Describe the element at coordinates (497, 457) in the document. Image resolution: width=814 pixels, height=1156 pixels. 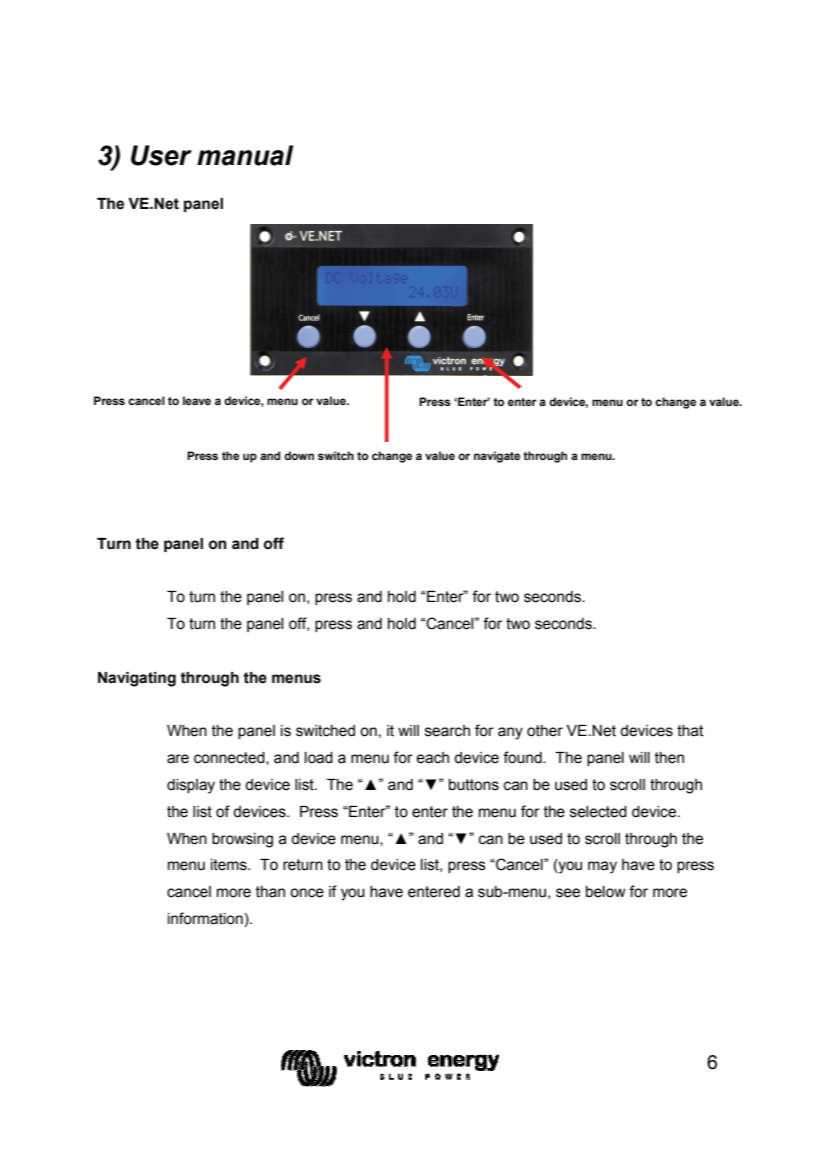
I see `navigate` at that location.
